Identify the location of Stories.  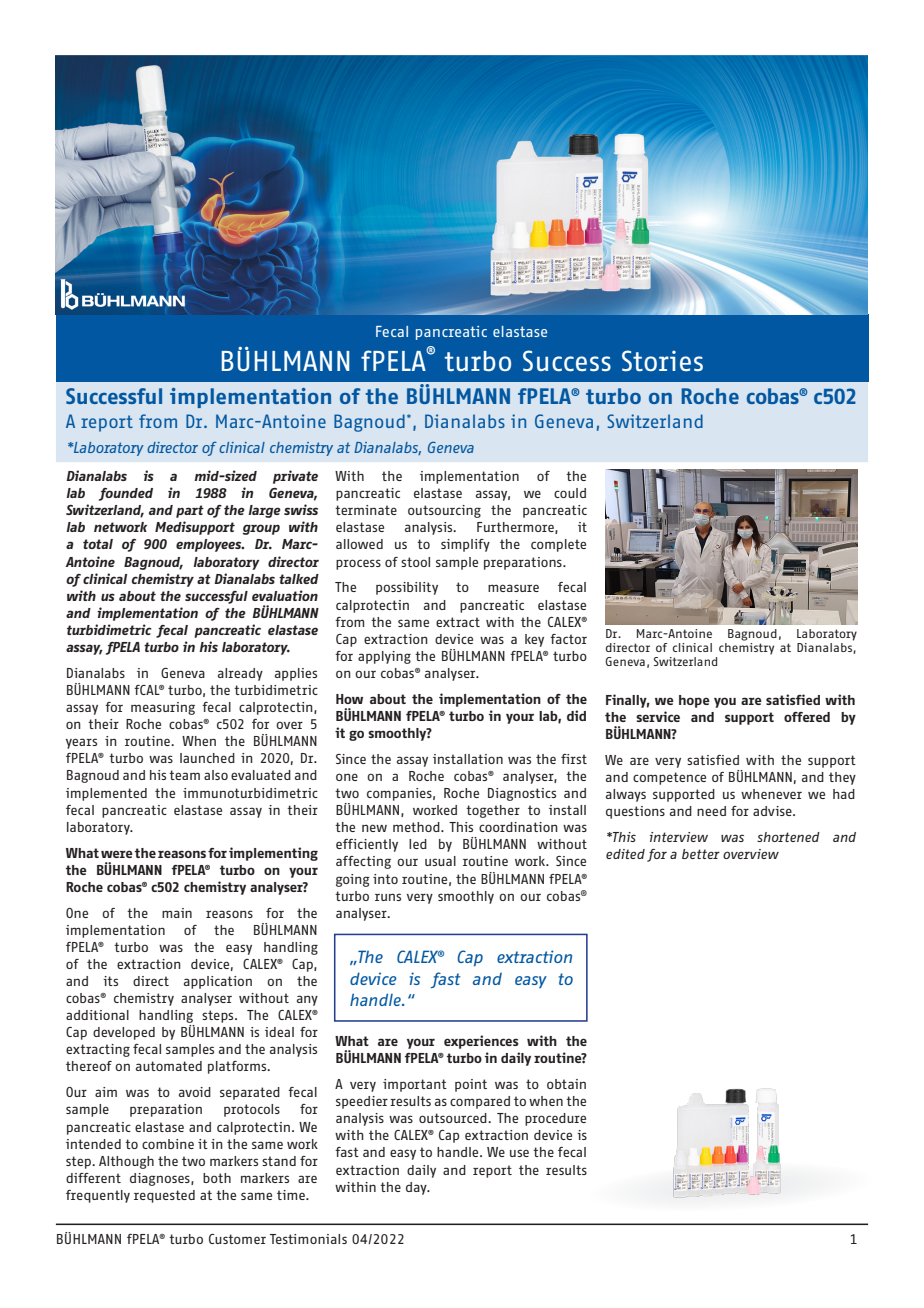
(662, 361).
